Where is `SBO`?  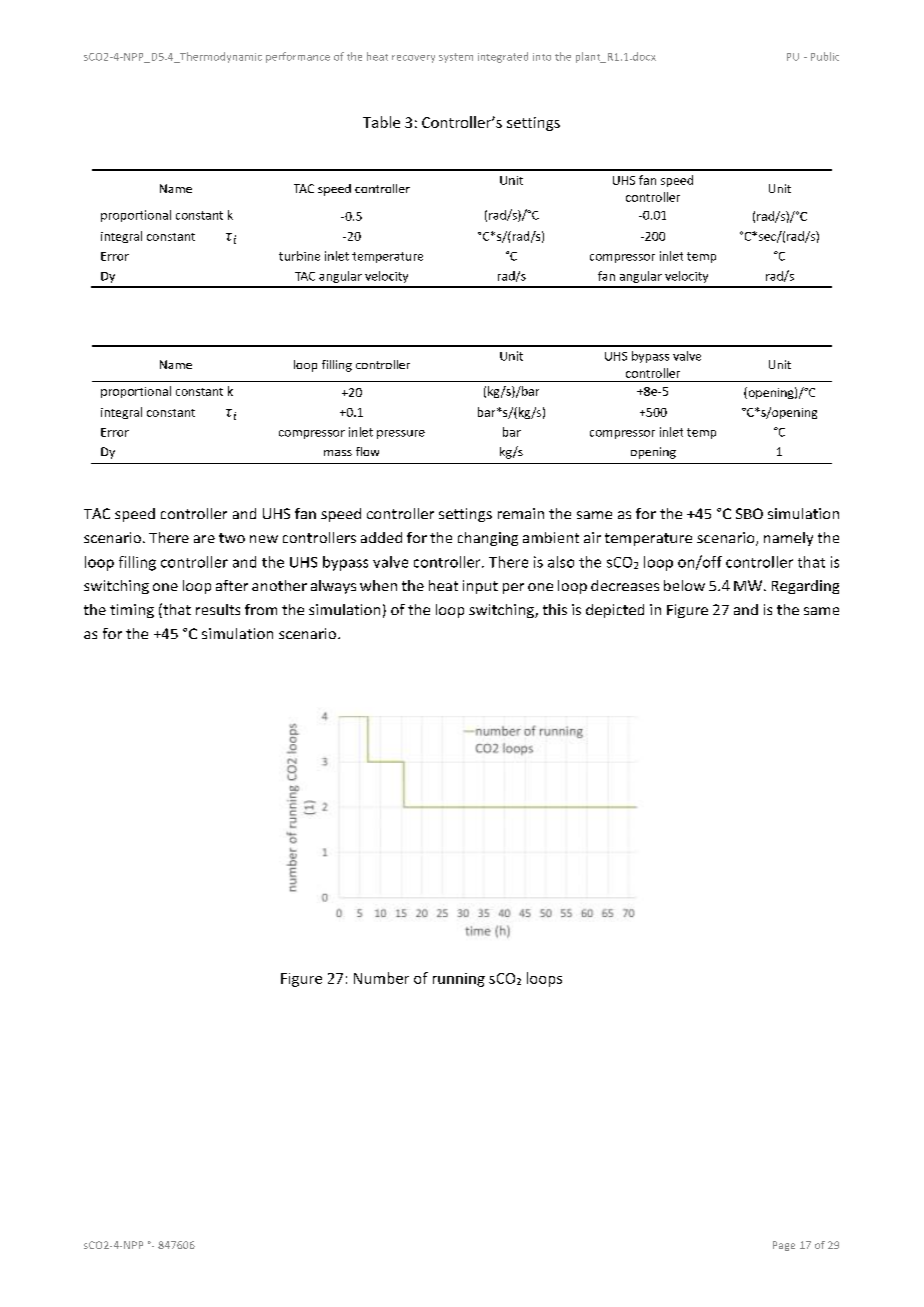 SBO is located at coordinates (749, 513).
